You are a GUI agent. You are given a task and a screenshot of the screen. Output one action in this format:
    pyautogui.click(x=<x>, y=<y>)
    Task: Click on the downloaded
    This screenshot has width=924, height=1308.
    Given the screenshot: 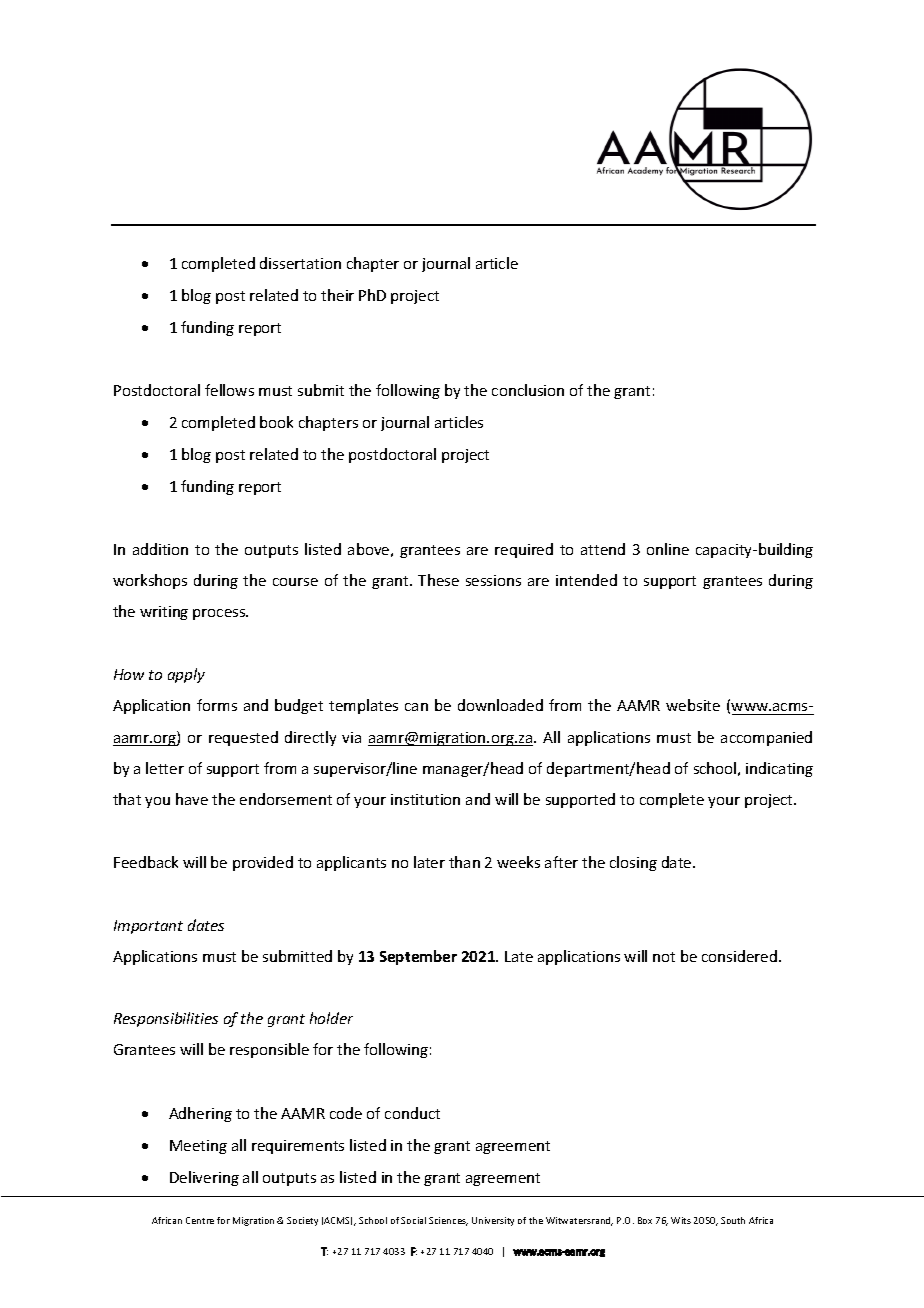 What is the action you would take?
    pyautogui.click(x=500, y=705)
